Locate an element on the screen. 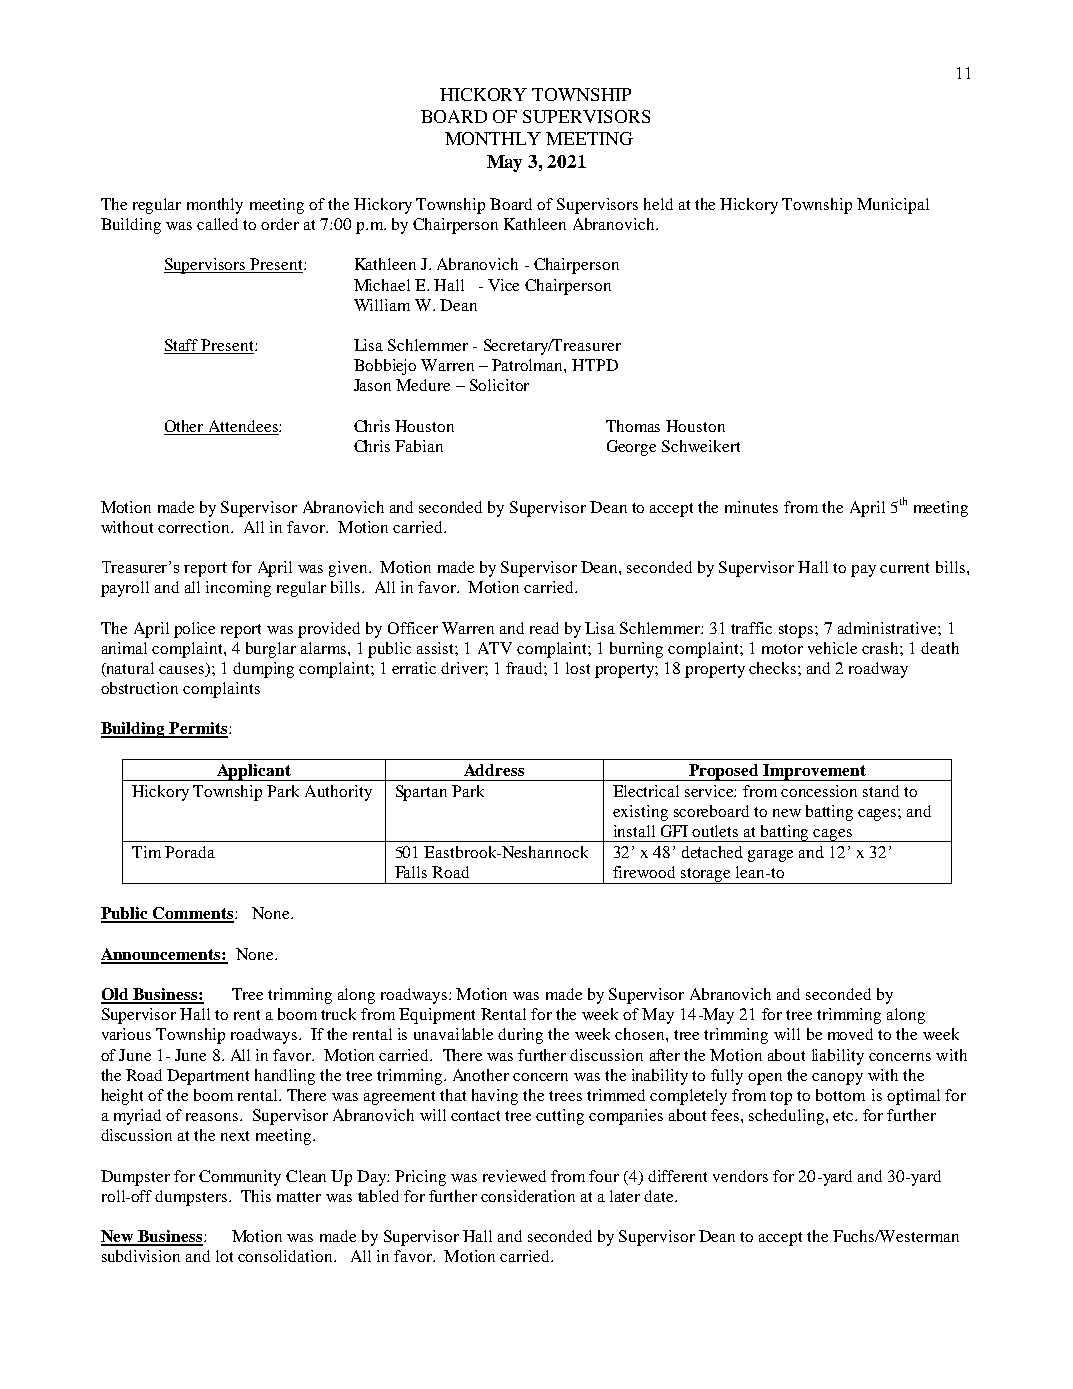 The image size is (1073, 1389). Address is located at coordinates (494, 770).
